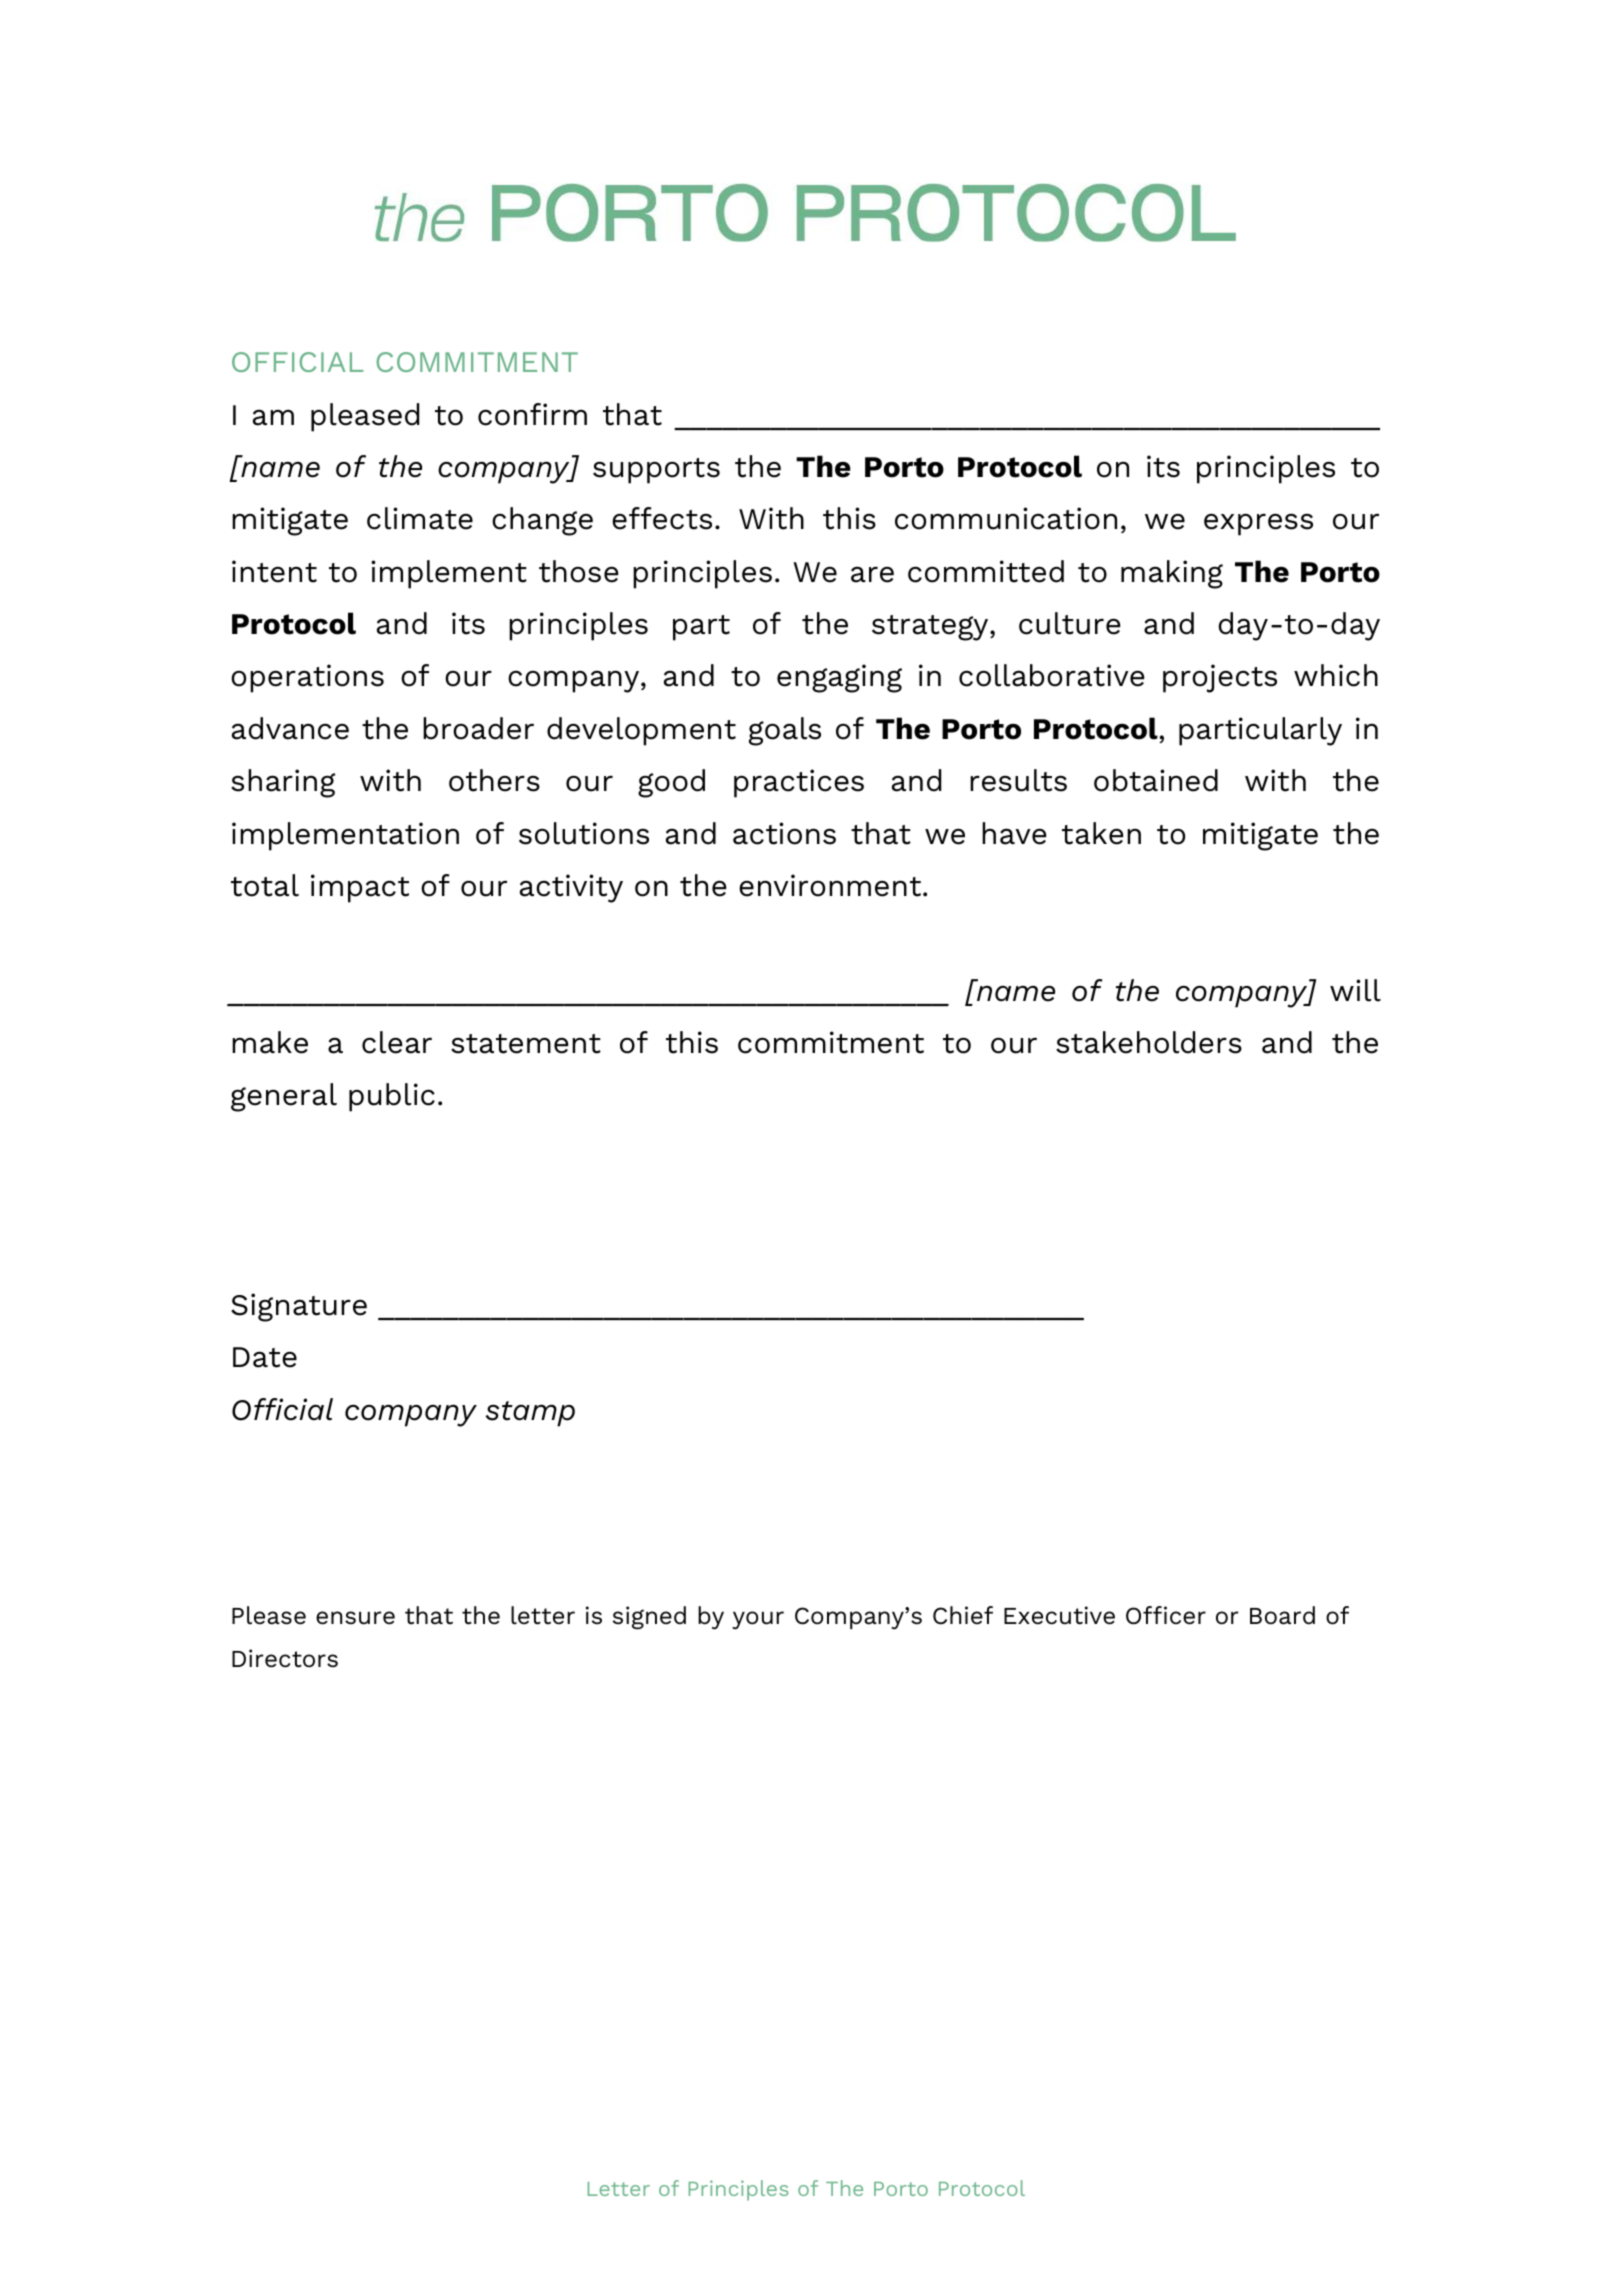 The image size is (1610, 2278). Describe the element at coordinates (656, 471) in the screenshot. I see `supports` at that location.
